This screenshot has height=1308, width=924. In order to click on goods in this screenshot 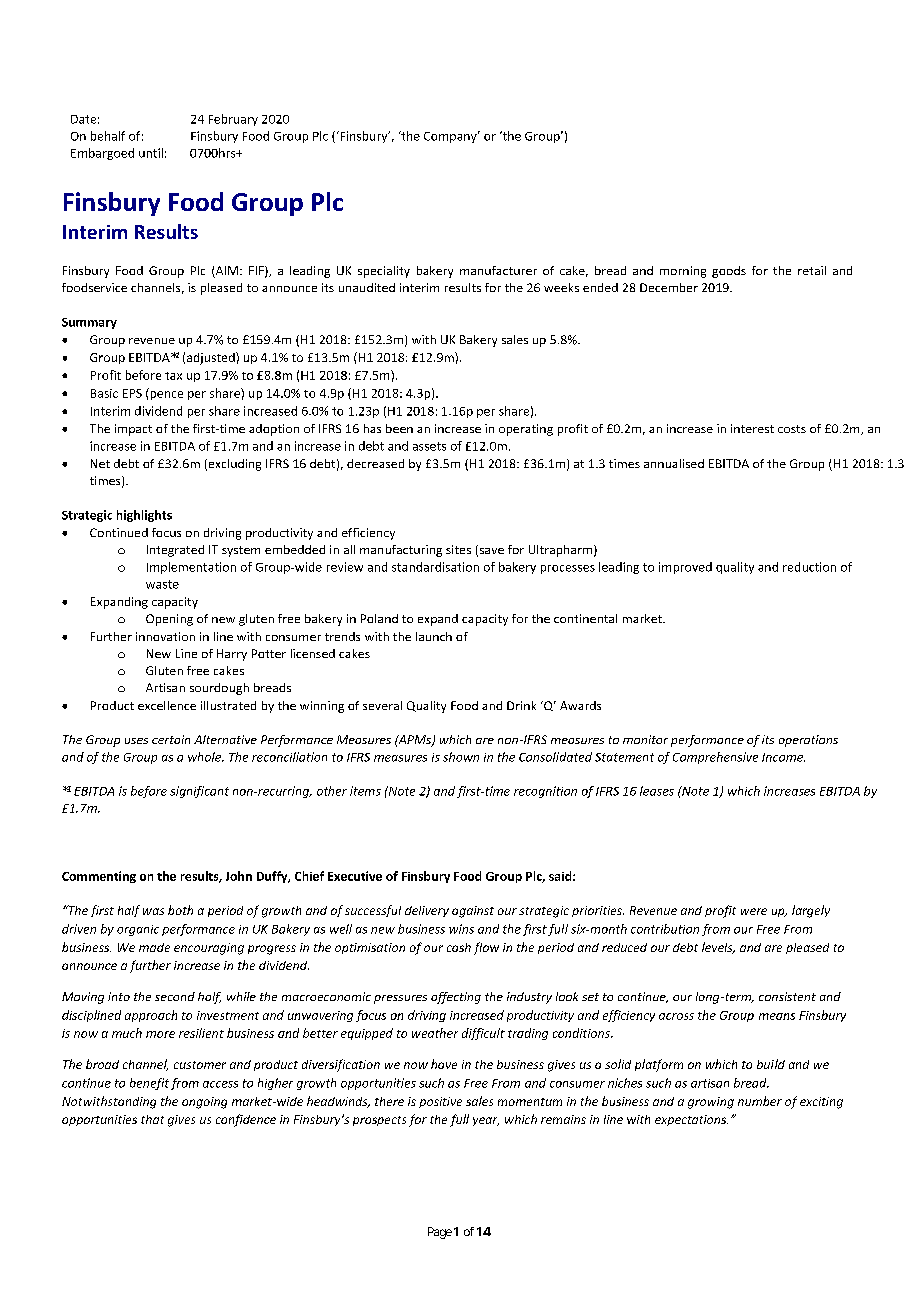, I will do `click(729, 272)`.
